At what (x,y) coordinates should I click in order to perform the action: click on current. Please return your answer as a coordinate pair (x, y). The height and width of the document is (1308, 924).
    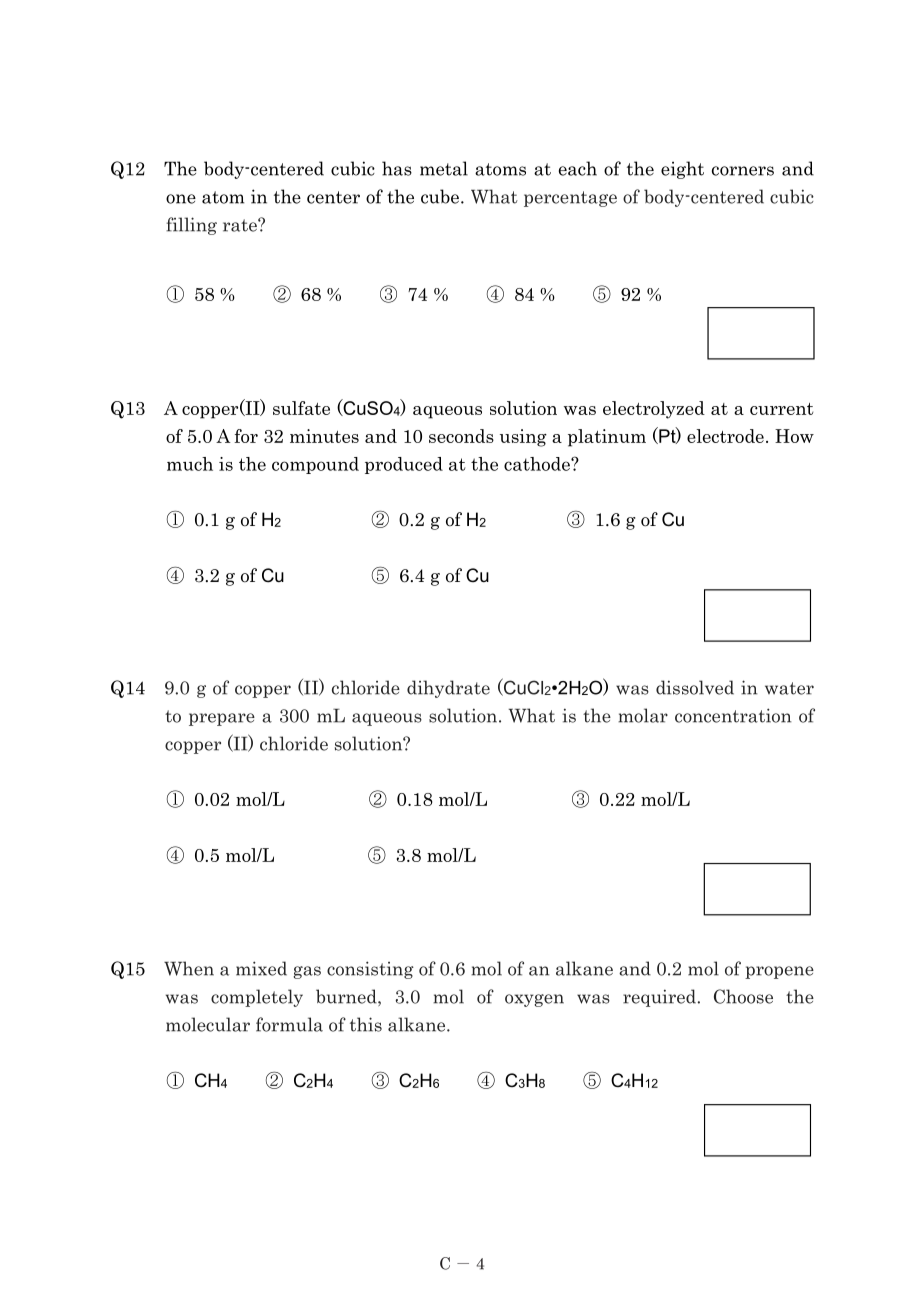
    Looking at the image, I should click on (781, 409).
